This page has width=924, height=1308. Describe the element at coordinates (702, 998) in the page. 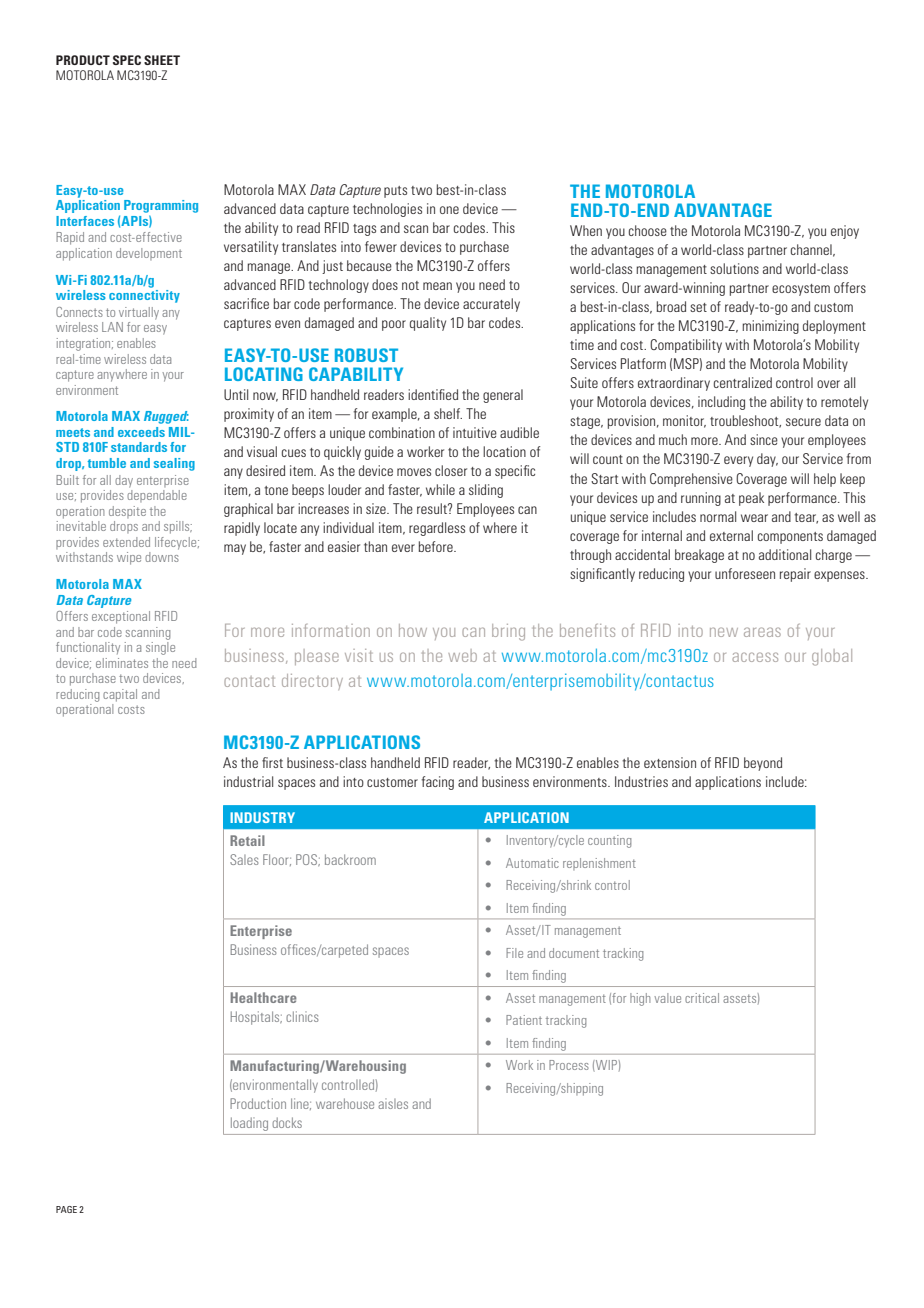

I see `critical` at that location.
